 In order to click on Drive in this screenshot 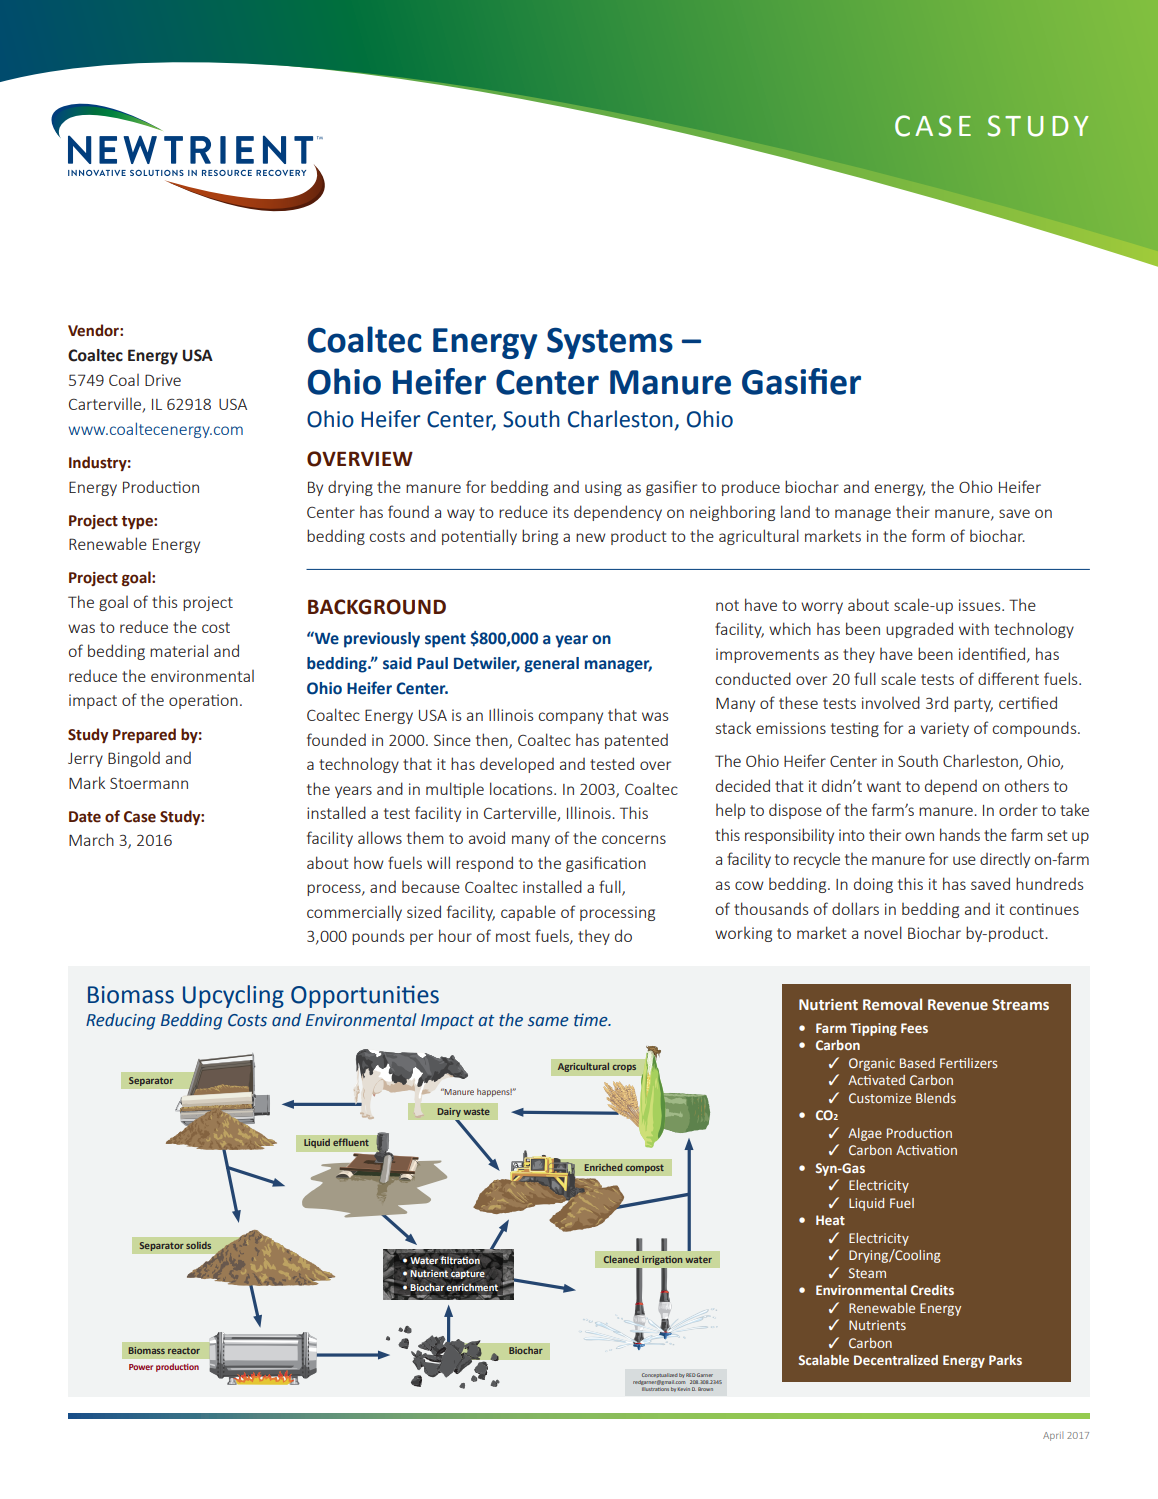, I will do `click(163, 380)`.
